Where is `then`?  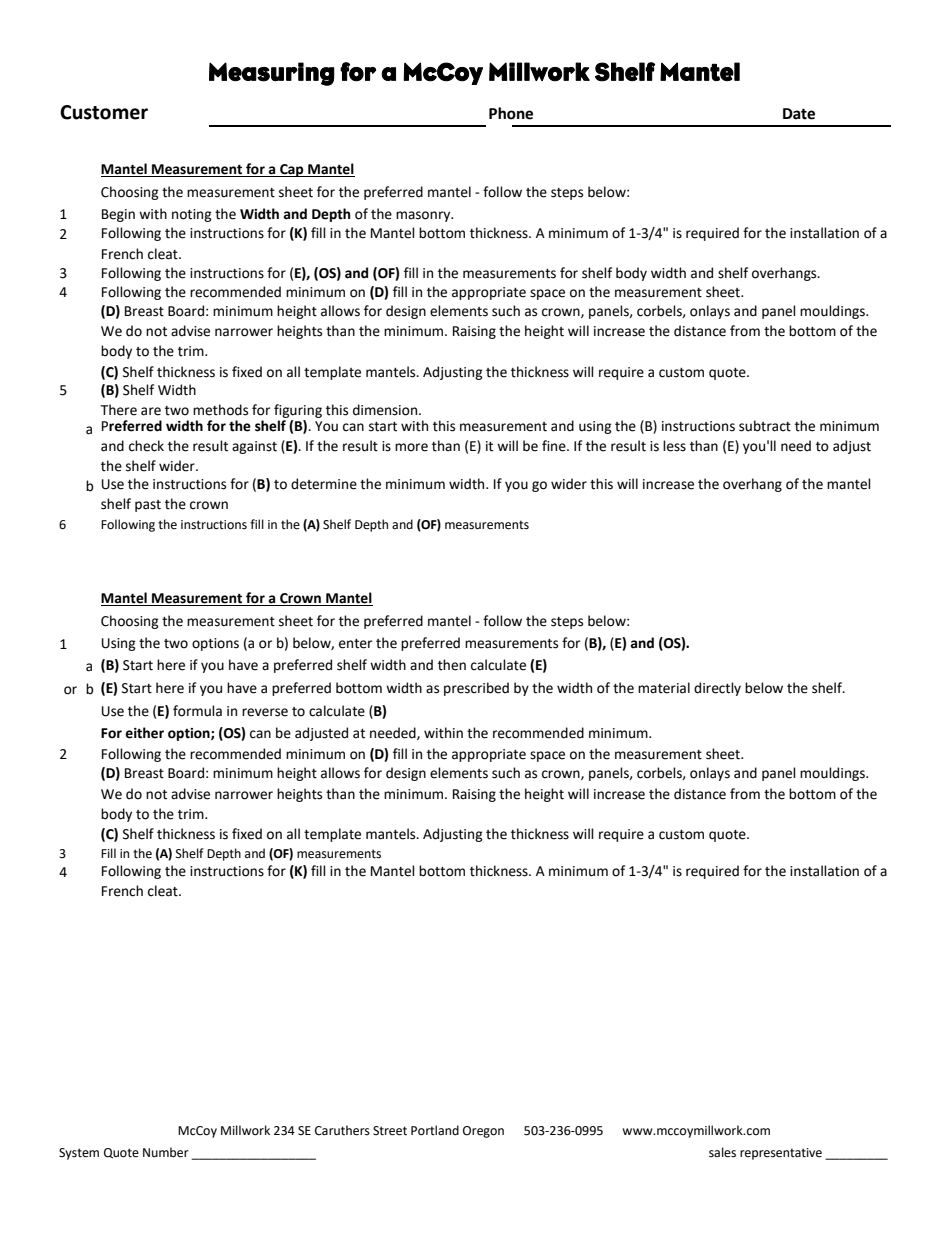 then is located at coordinates (452, 665).
